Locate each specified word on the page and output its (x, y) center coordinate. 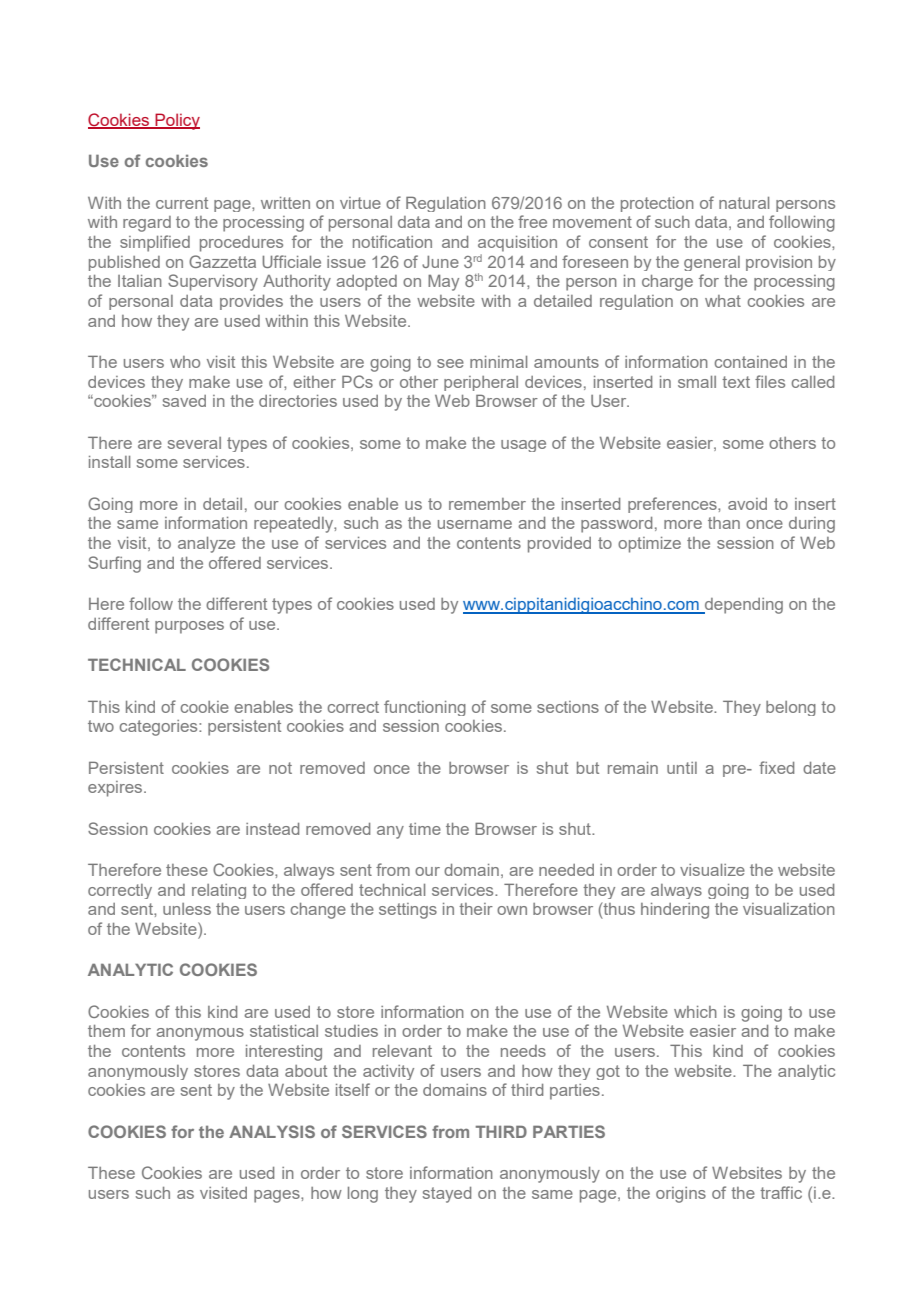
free (532, 221)
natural (744, 203)
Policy (176, 121)
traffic (781, 1192)
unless (187, 909)
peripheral (481, 383)
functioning (425, 708)
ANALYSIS (272, 1131)
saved (184, 401)
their (476, 909)
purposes (189, 627)
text (736, 382)
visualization (789, 909)
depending (743, 606)
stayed (447, 1195)
